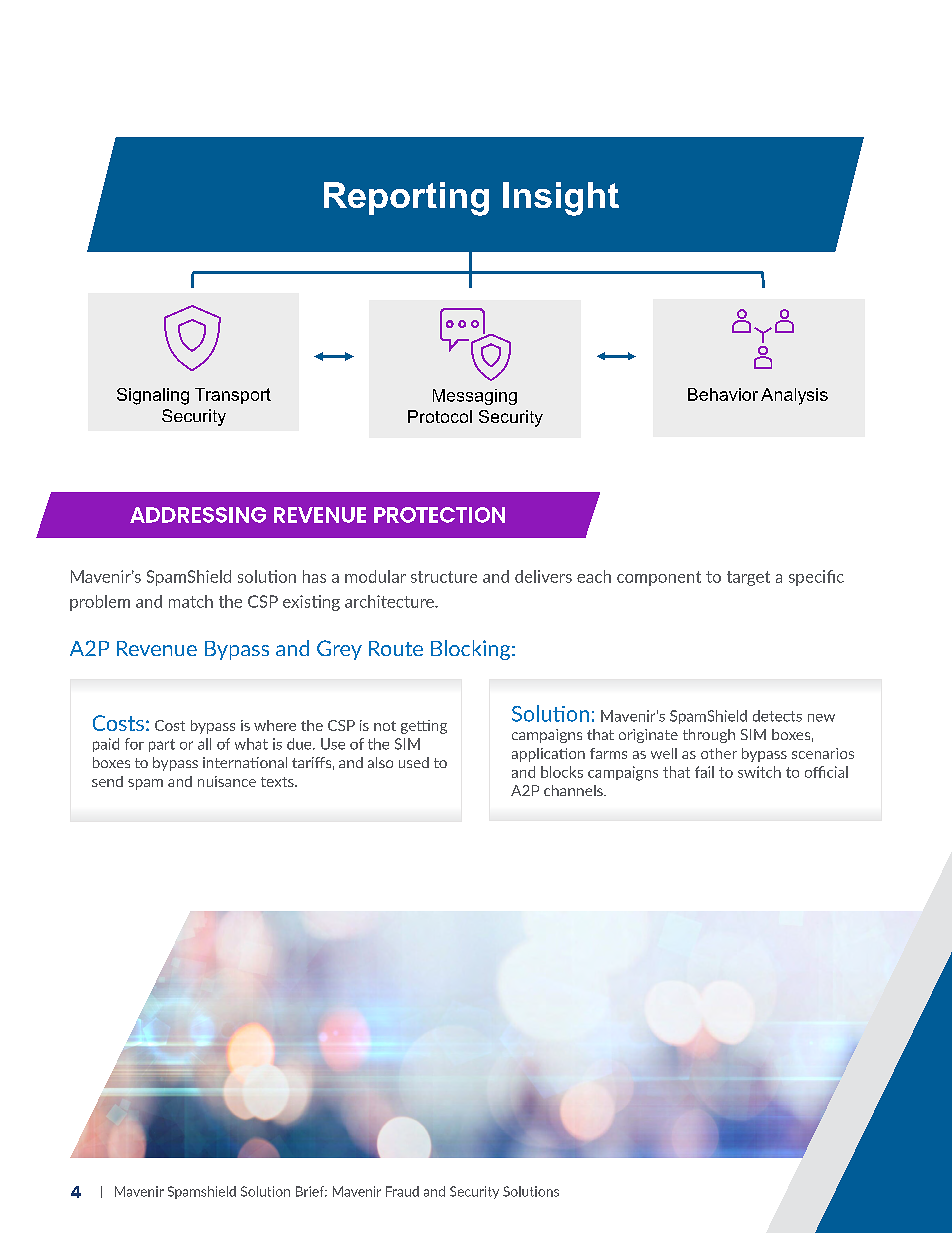 This screenshot has height=1233, width=952. Describe the element at coordinates (439, 515) in the screenshot. I see `PROTECTION` at that location.
